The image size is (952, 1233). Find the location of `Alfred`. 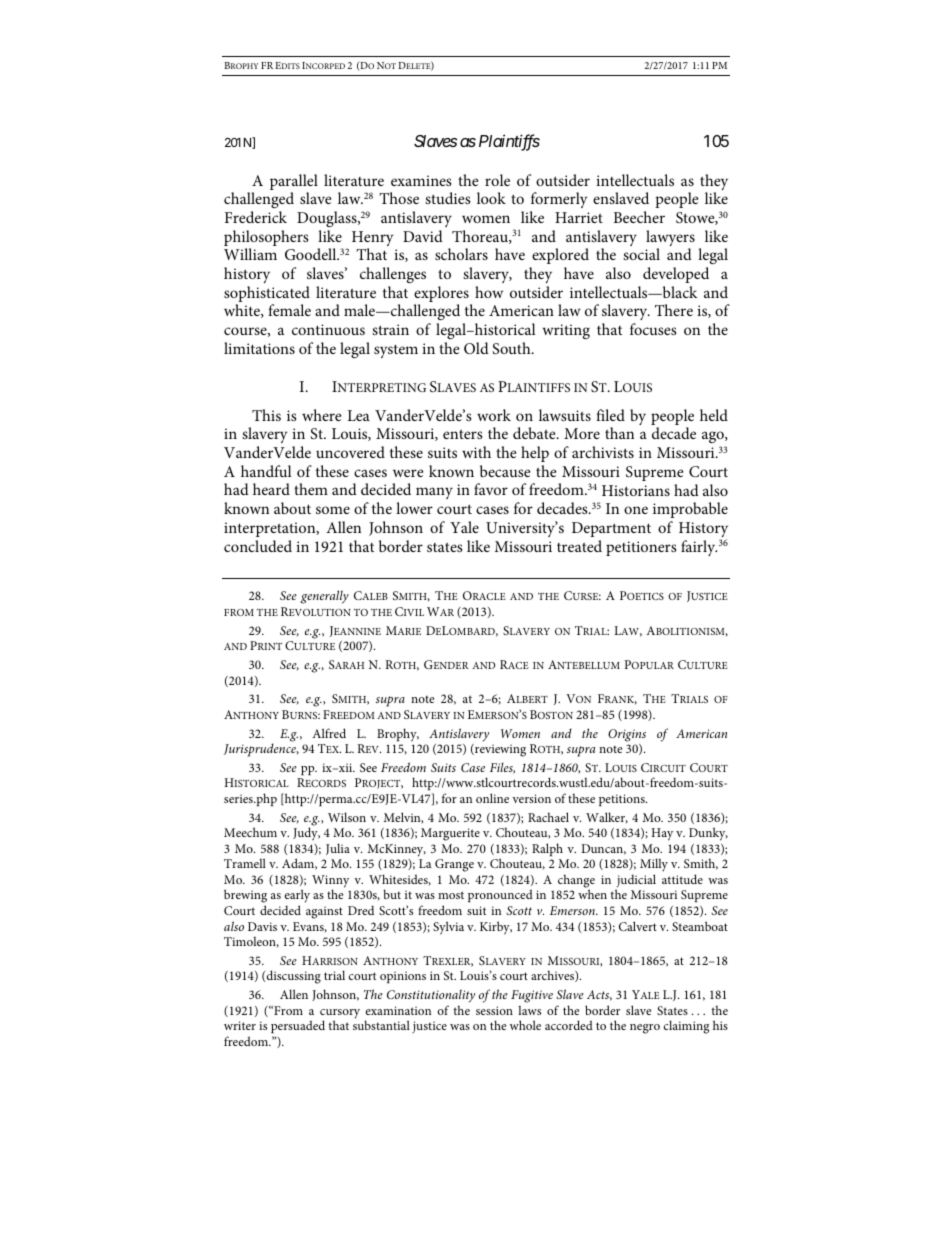

Alfred is located at coordinates (329, 733).
